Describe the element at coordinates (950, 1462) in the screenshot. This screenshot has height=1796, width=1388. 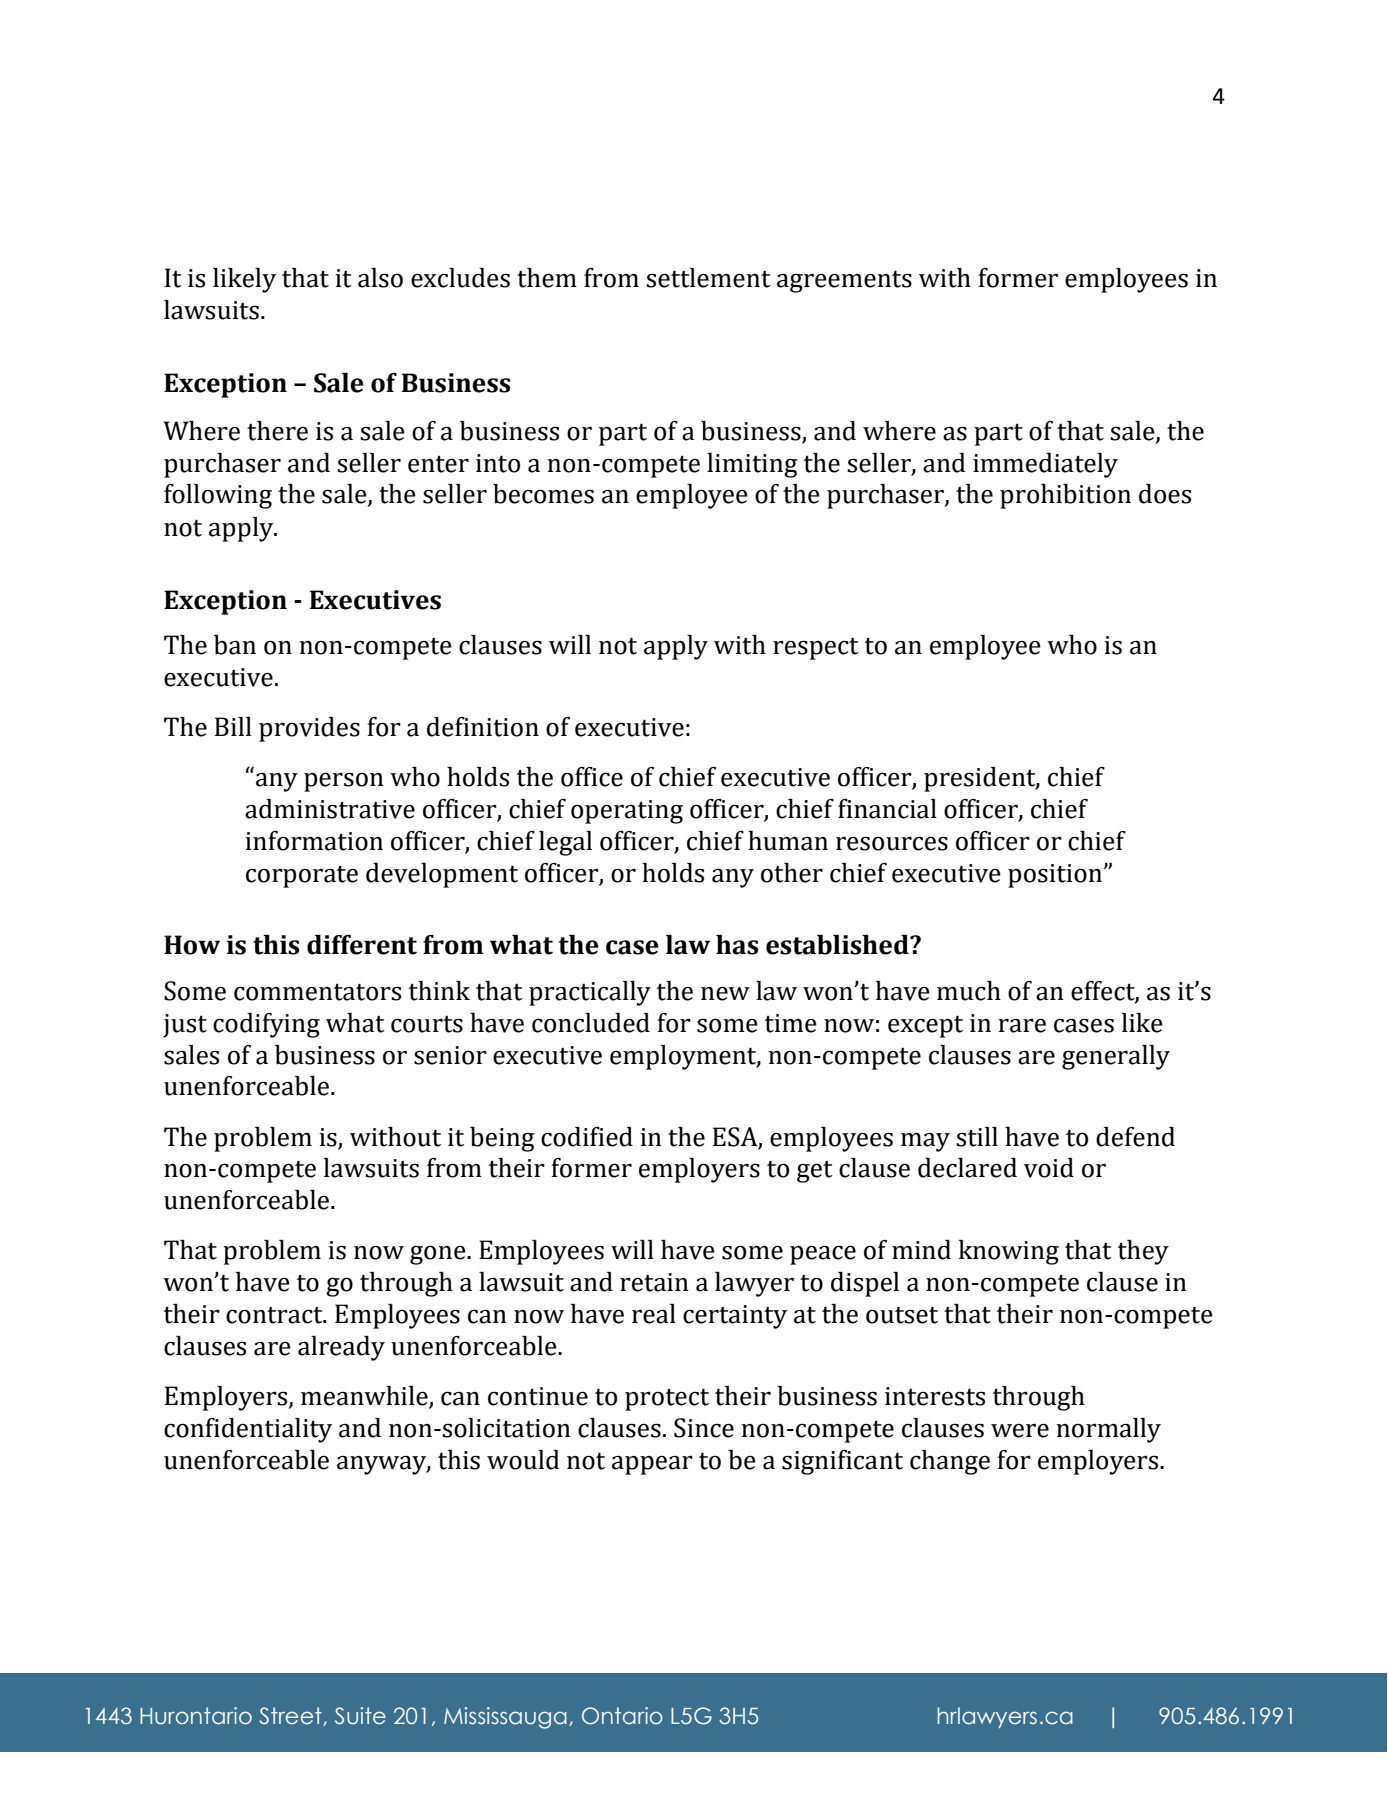
I see `change` at that location.
